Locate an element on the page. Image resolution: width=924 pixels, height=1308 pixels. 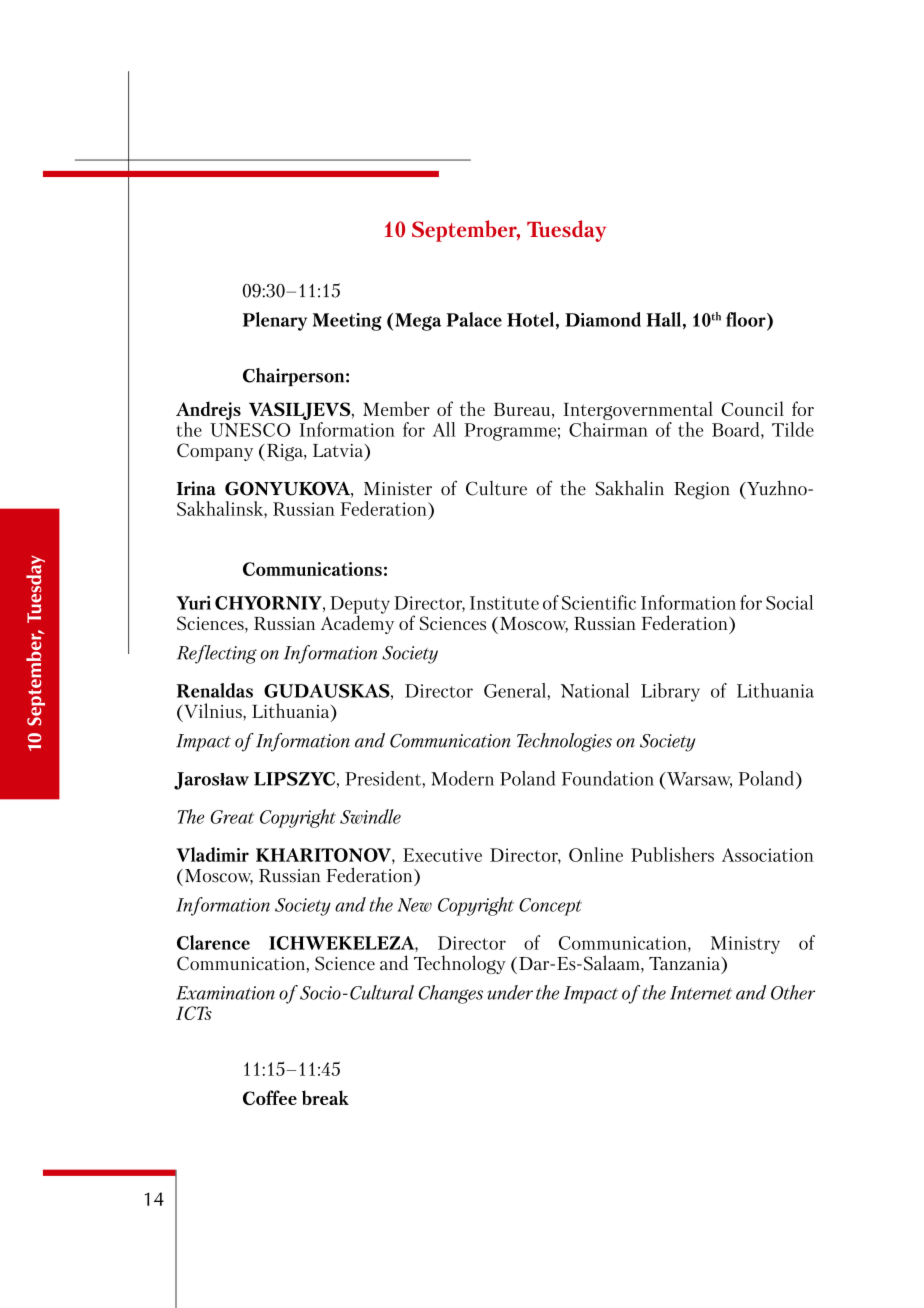
Great is located at coordinates (232, 817).
